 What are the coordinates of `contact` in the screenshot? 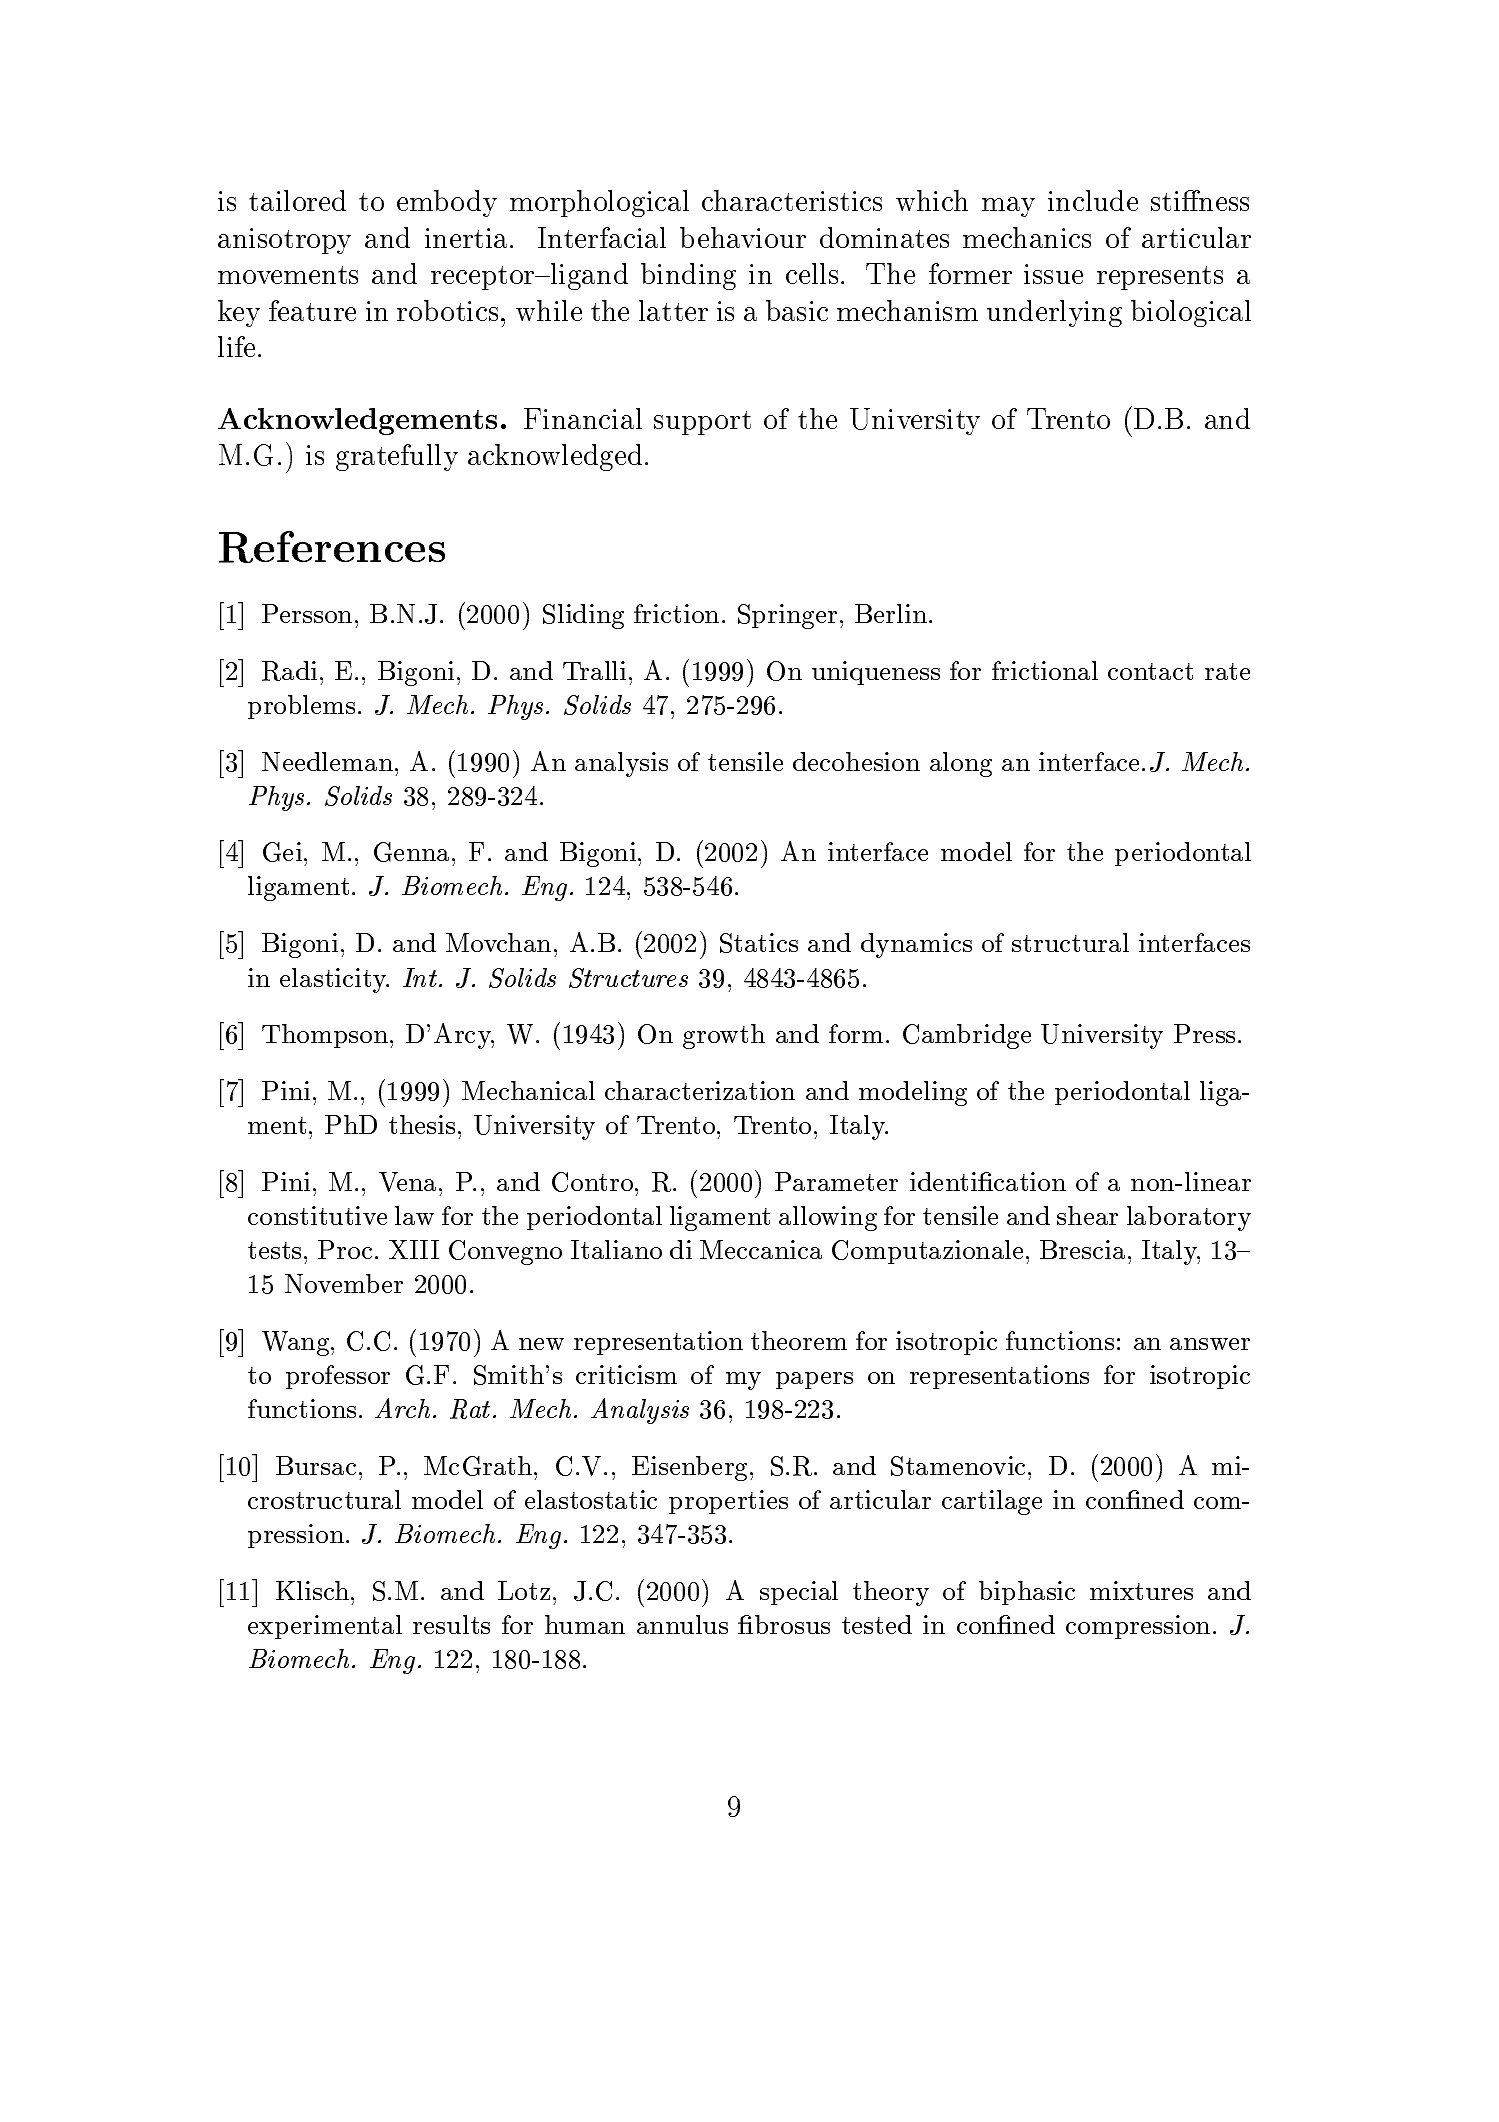 It's located at (1150, 671).
